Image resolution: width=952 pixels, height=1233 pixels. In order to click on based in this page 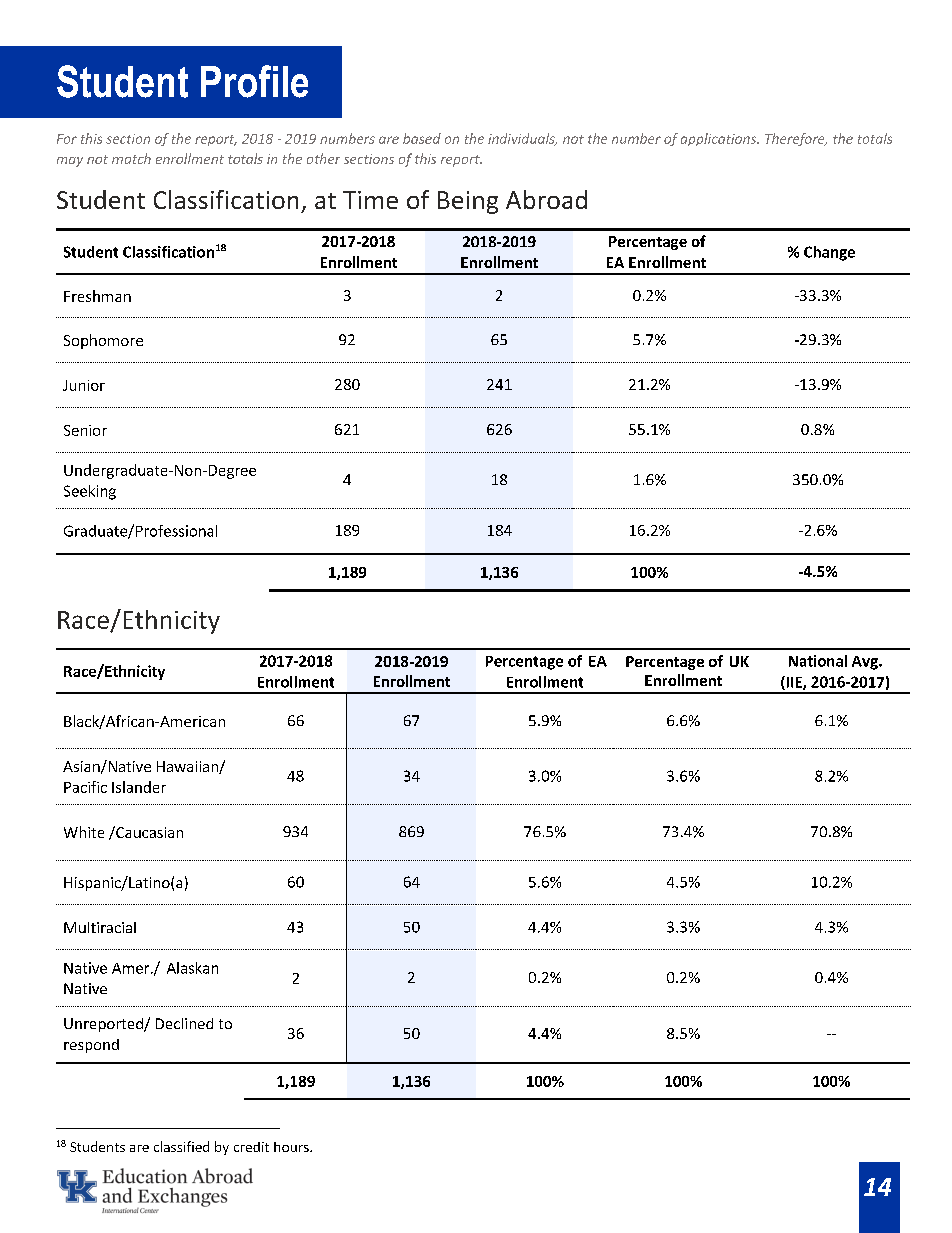, I will do `click(422, 138)`.
